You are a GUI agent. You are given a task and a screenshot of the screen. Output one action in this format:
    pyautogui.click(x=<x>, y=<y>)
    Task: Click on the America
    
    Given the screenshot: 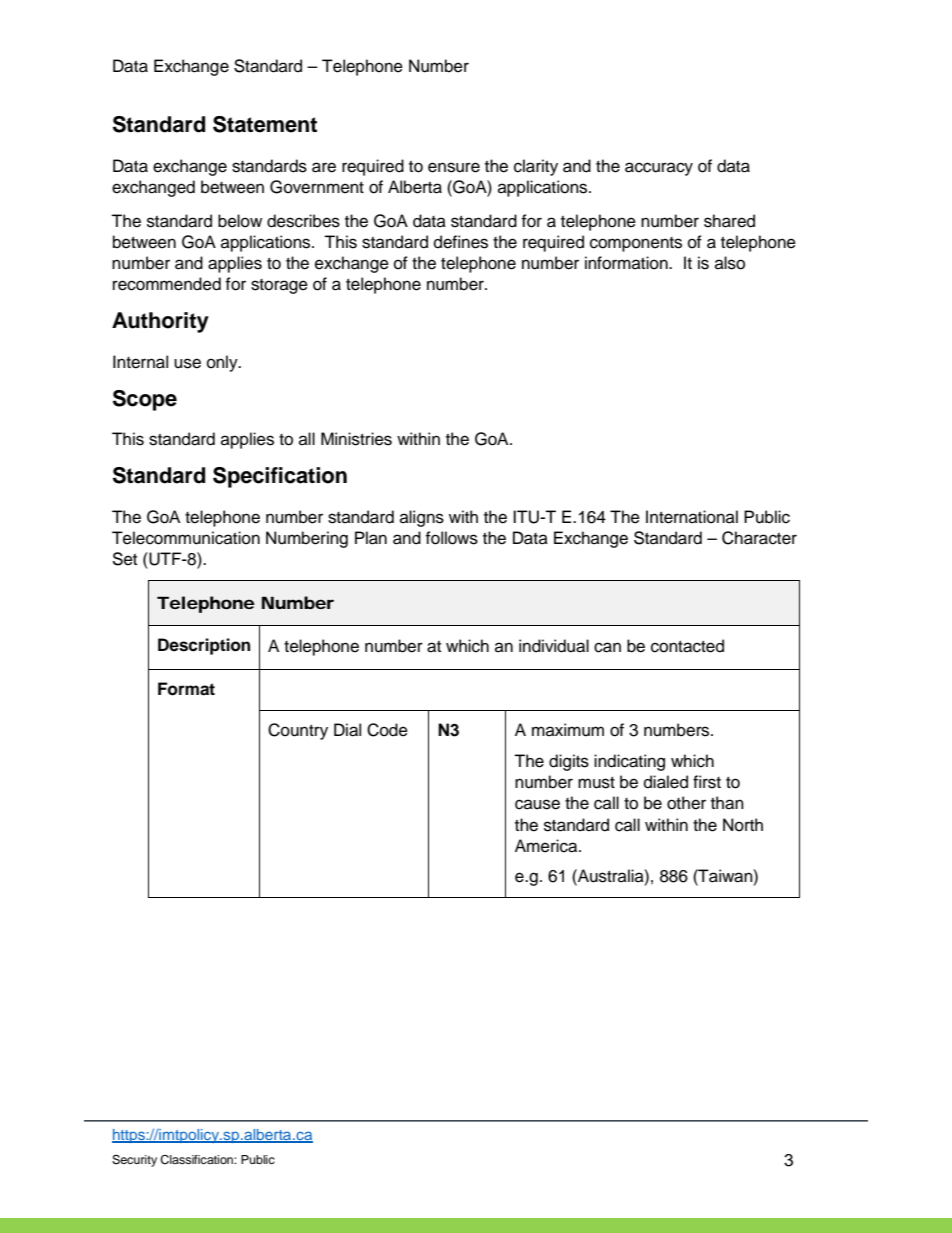 What is the action you would take?
    pyautogui.click(x=547, y=846)
